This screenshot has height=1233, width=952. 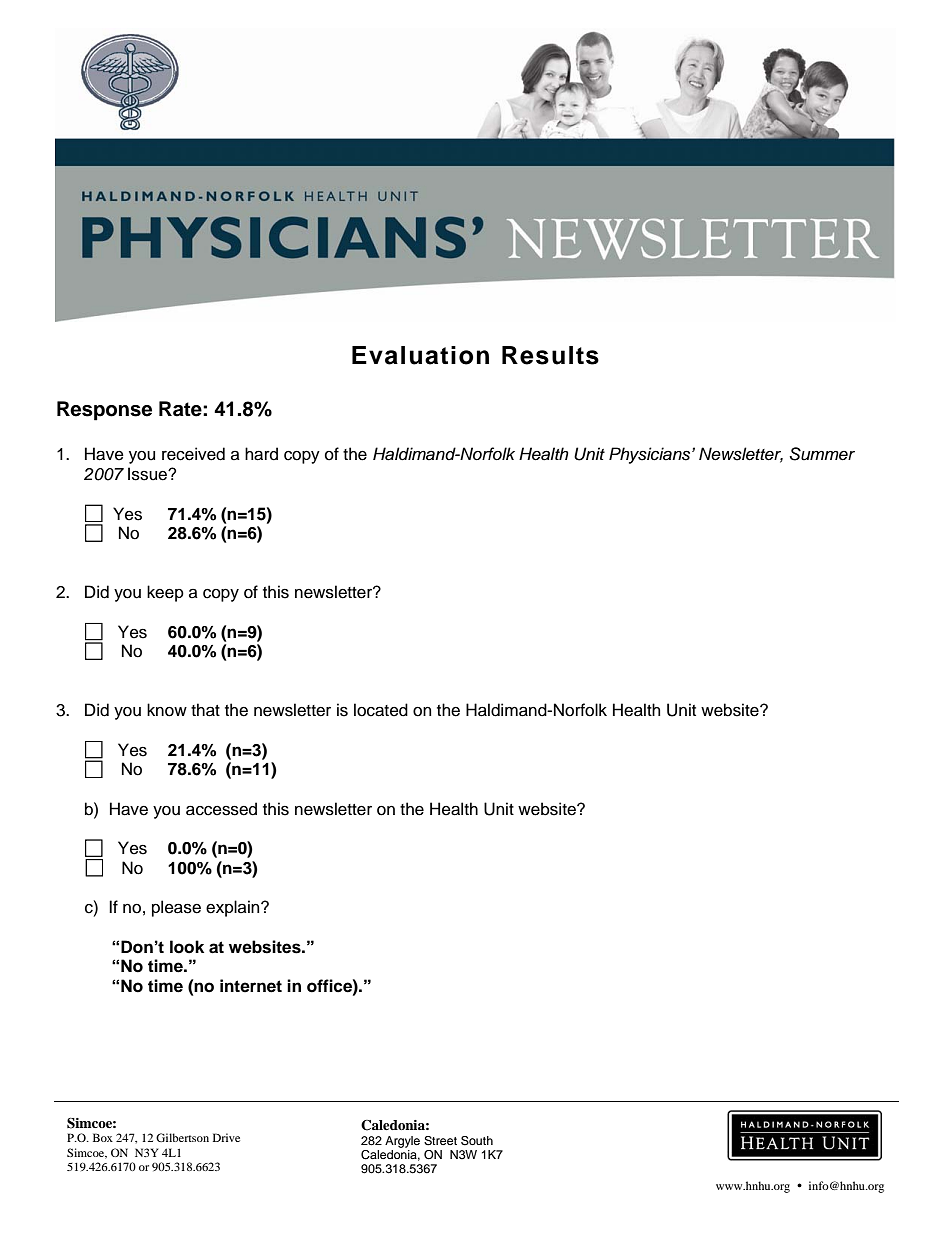 What do you see at coordinates (221, 809) in the screenshot?
I see `accessed` at bounding box center [221, 809].
